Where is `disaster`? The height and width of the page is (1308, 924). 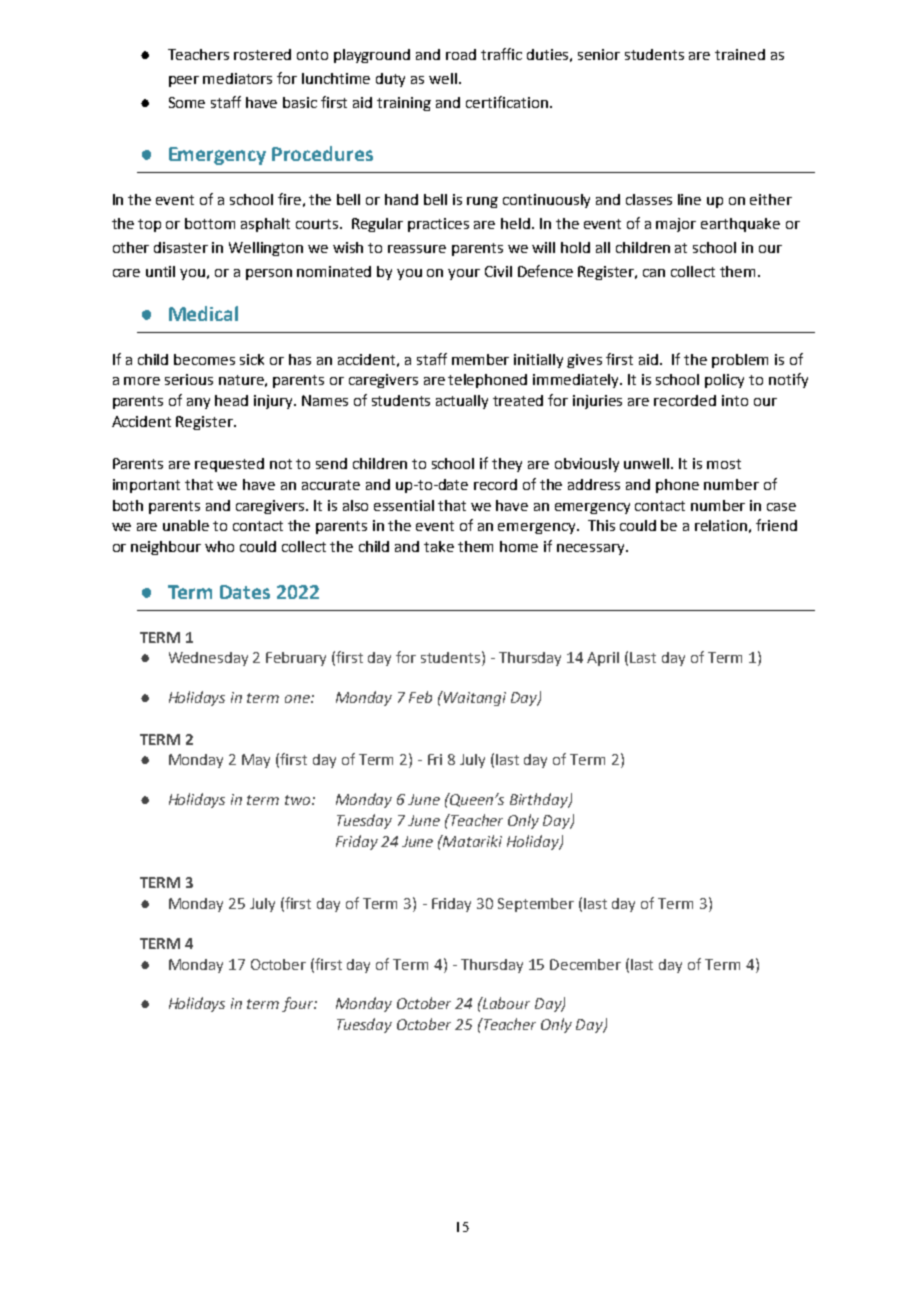 disaster is located at coordinates (181, 247).
